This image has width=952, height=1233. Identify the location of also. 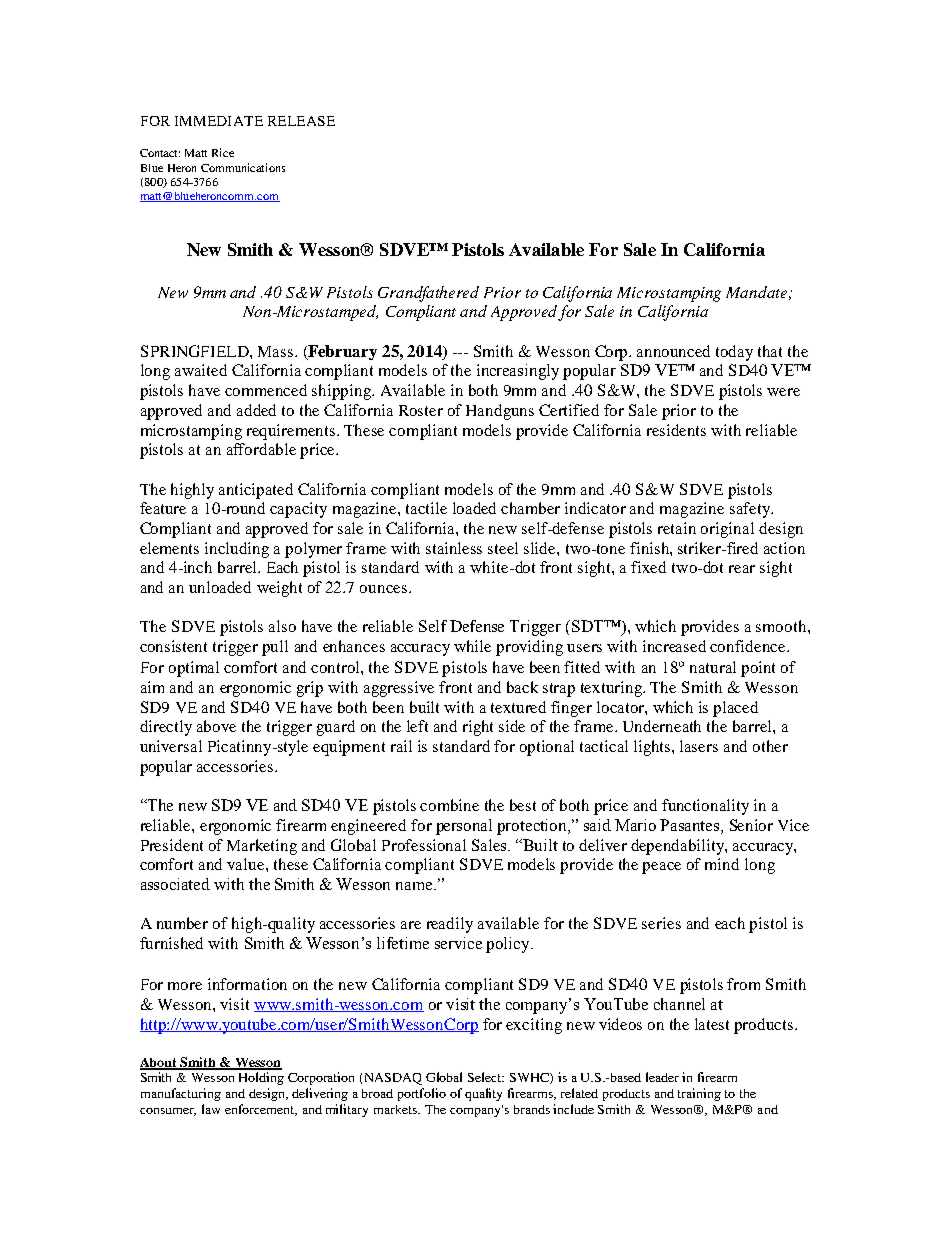
(282, 626).
